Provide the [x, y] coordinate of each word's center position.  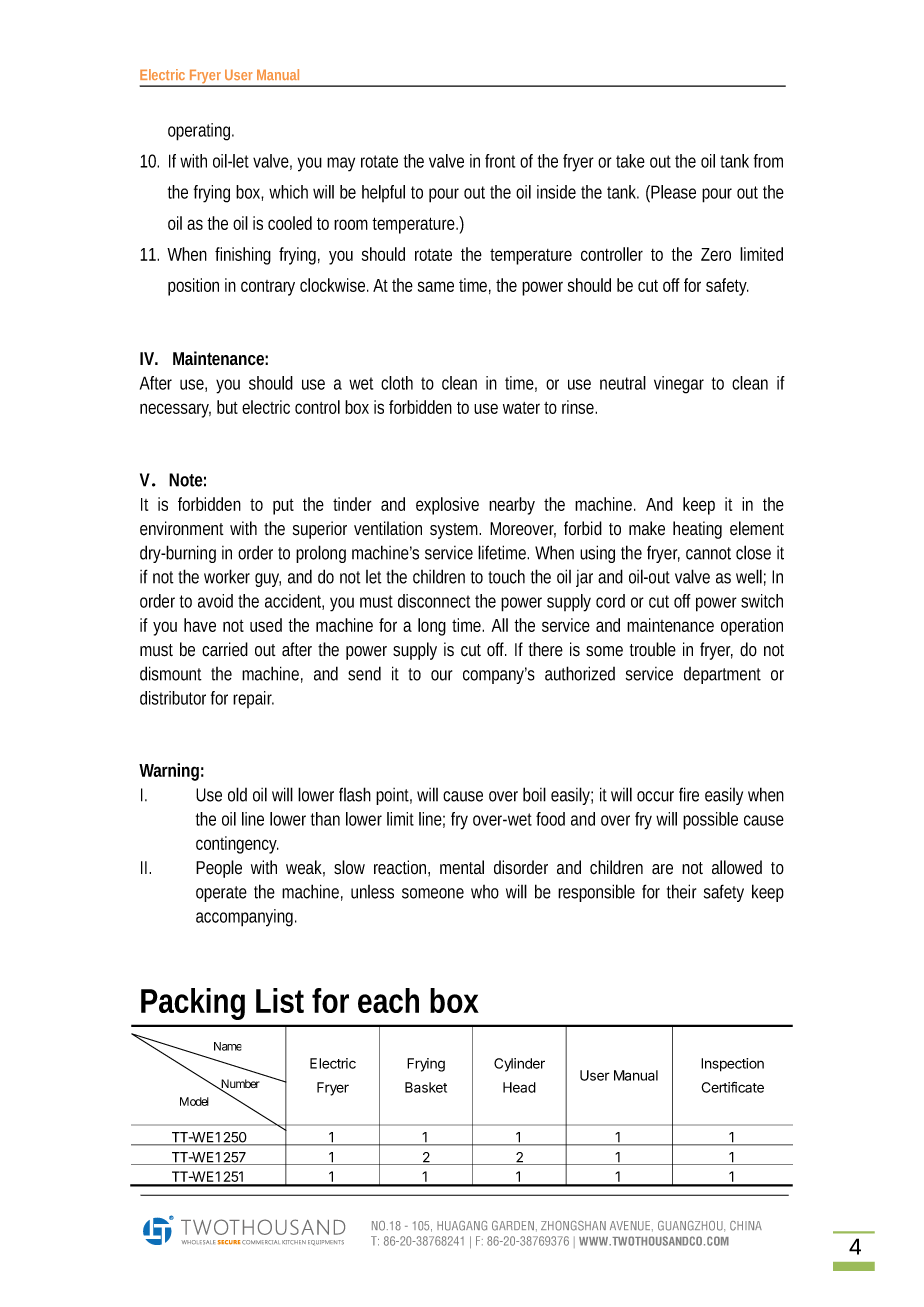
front [500, 161]
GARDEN [513, 1226]
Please [672, 192]
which [288, 192]
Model [194, 1101]
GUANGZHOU [691, 1226]
